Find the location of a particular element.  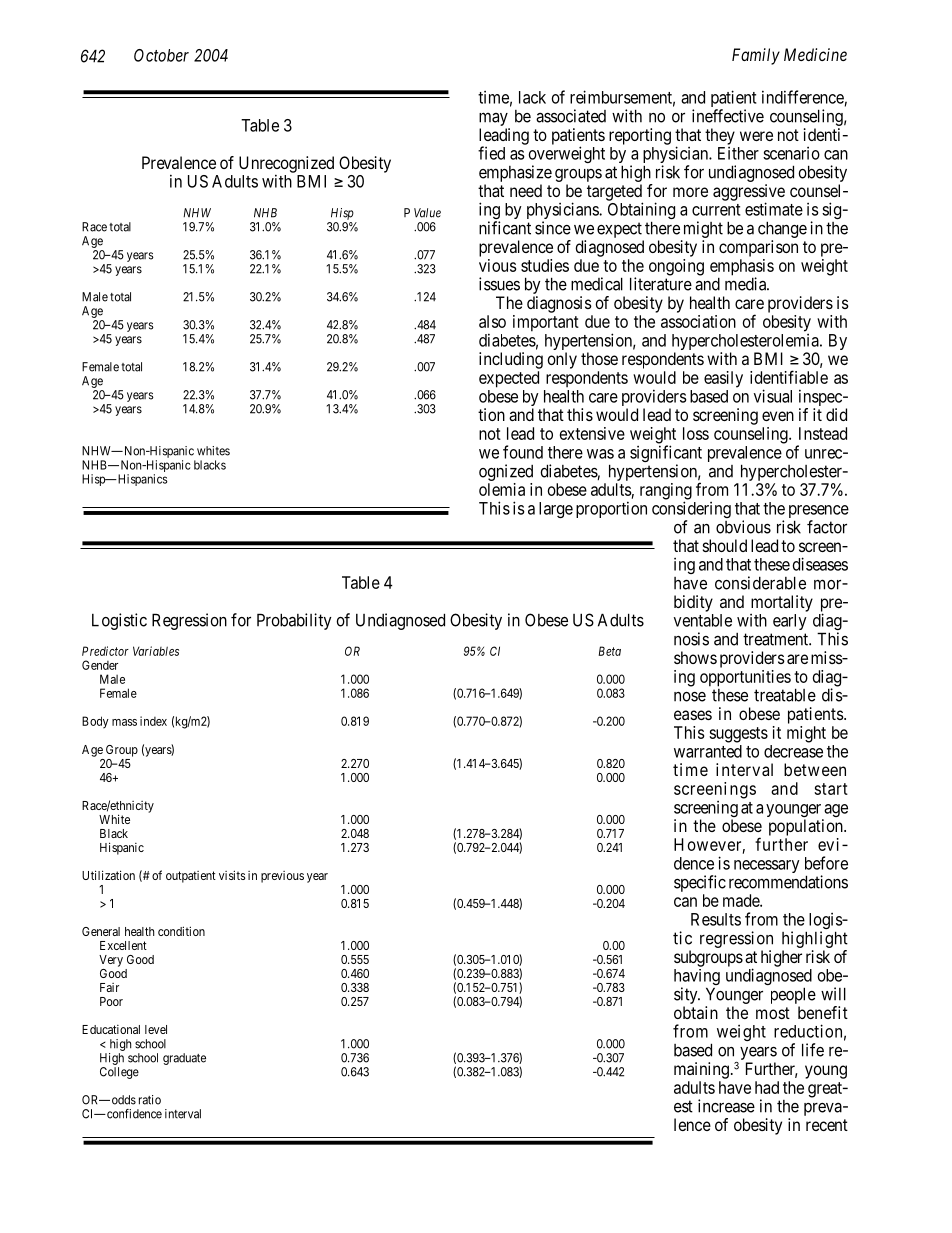

October is located at coordinates (161, 55).
